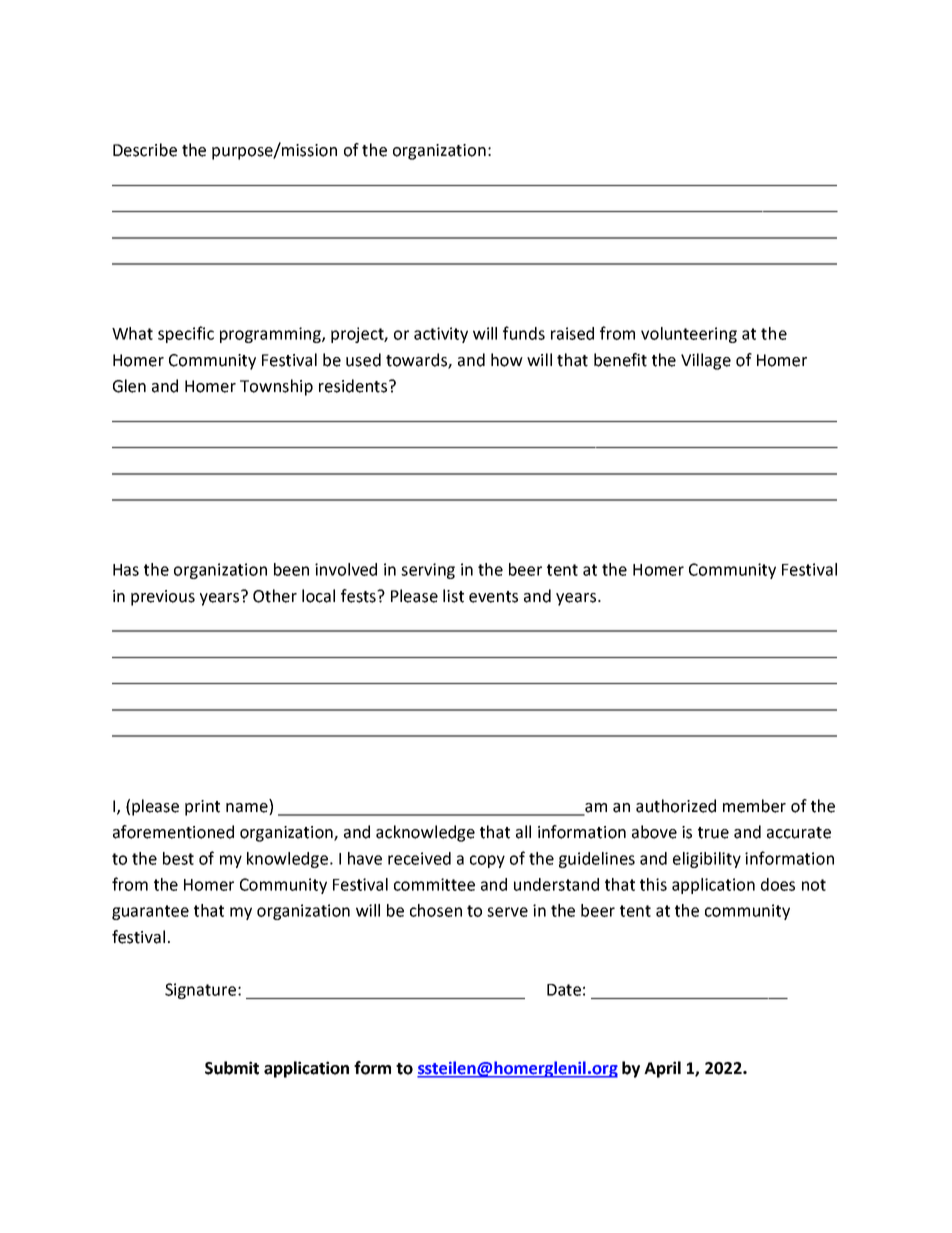  Describe the element at coordinates (713, 833) in the screenshot. I see `true` at that location.
